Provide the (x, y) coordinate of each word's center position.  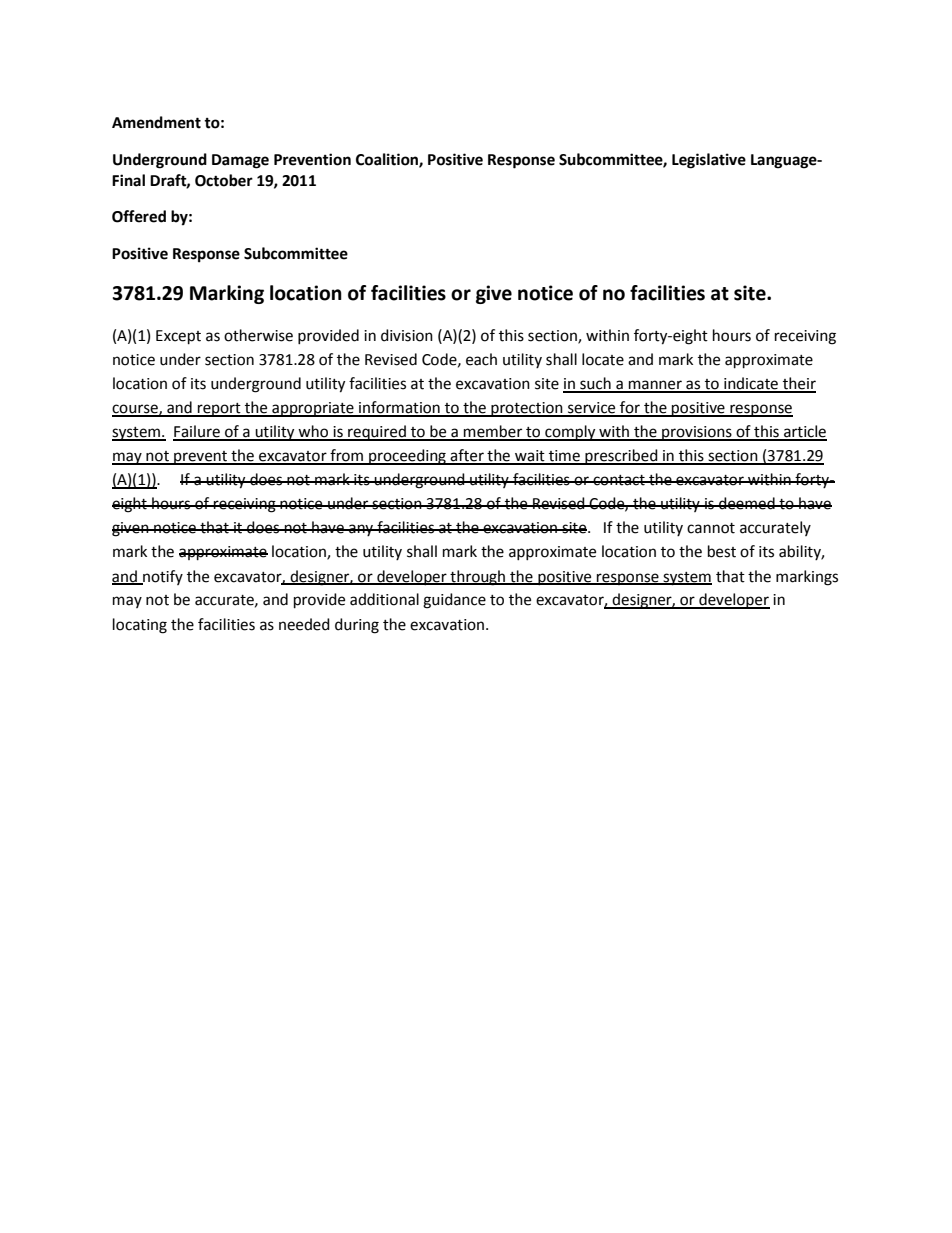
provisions (697, 433)
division (407, 335)
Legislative (709, 161)
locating (140, 626)
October (224, 180)
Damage (240, 161)
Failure (197, 432)
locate (603, 359)
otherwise (258, 335)
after (467, 456)
